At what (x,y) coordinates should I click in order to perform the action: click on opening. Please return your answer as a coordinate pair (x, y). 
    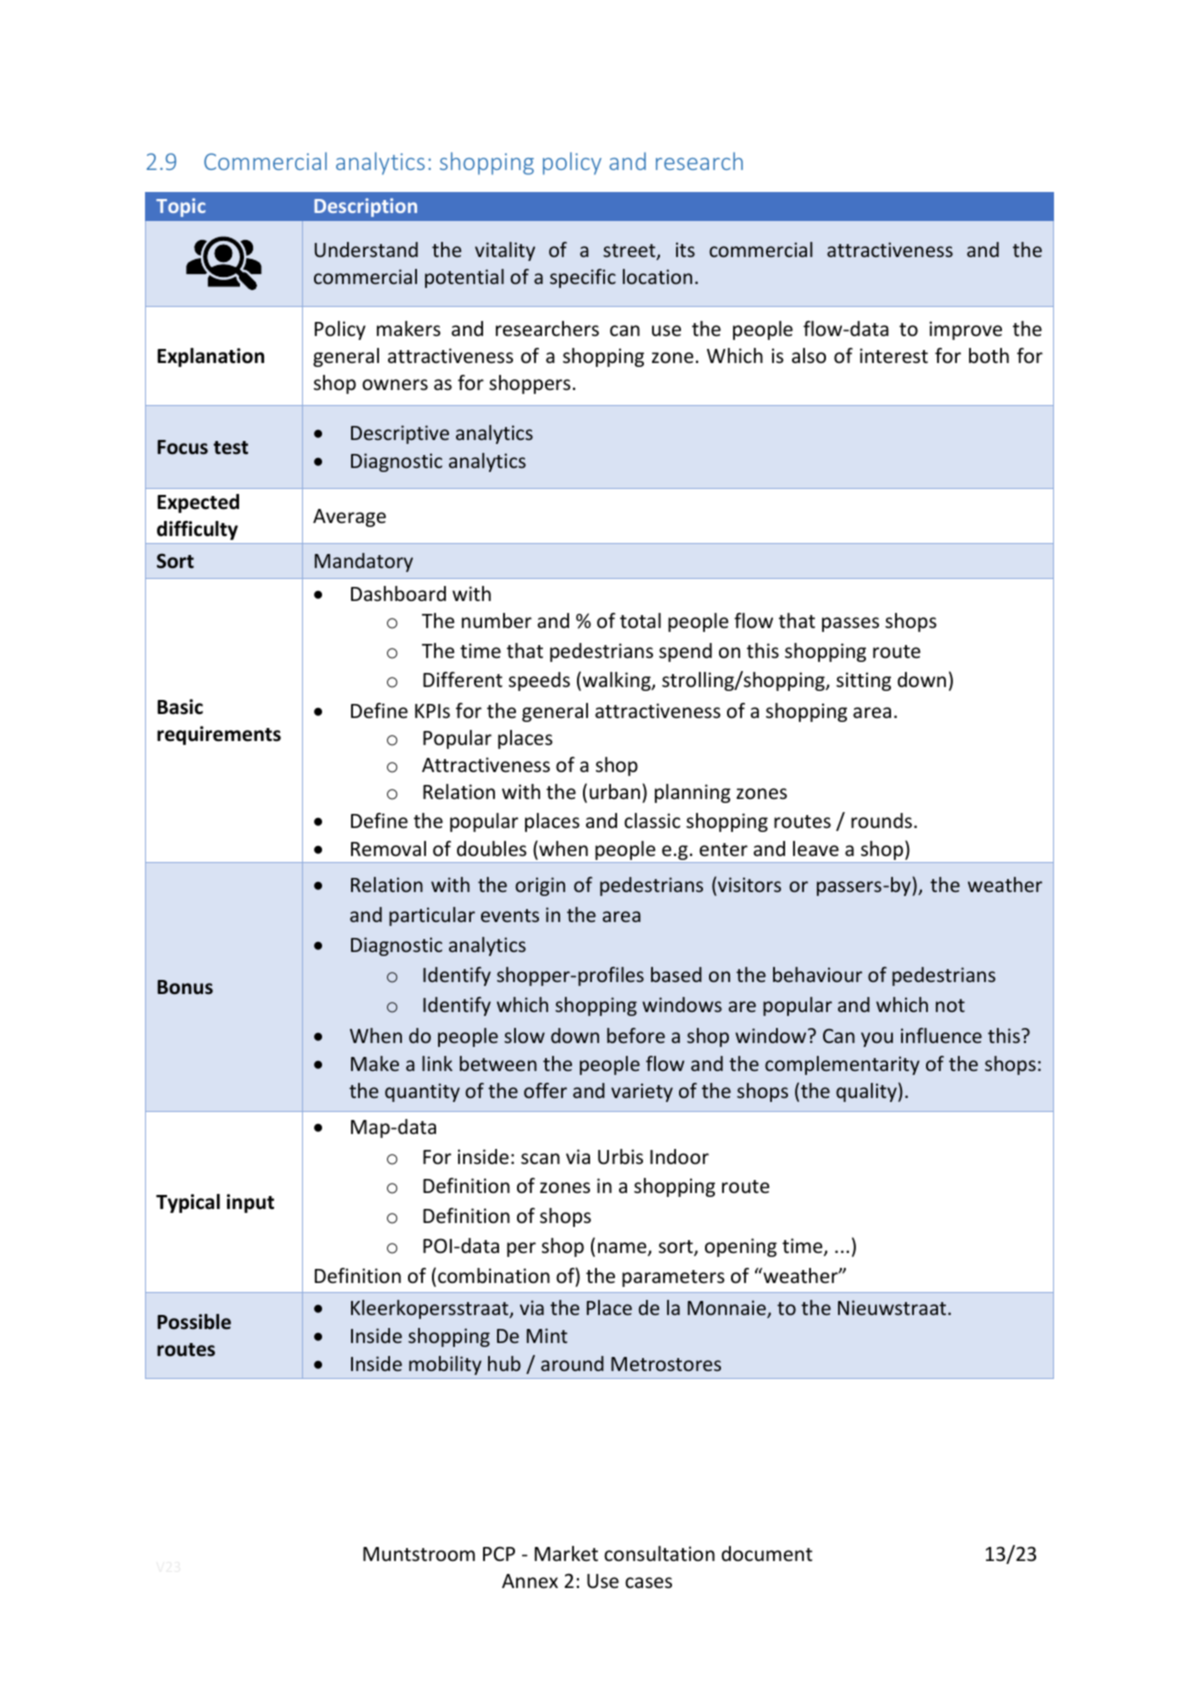
    Looking at the image, I should click on (741, 1247).
